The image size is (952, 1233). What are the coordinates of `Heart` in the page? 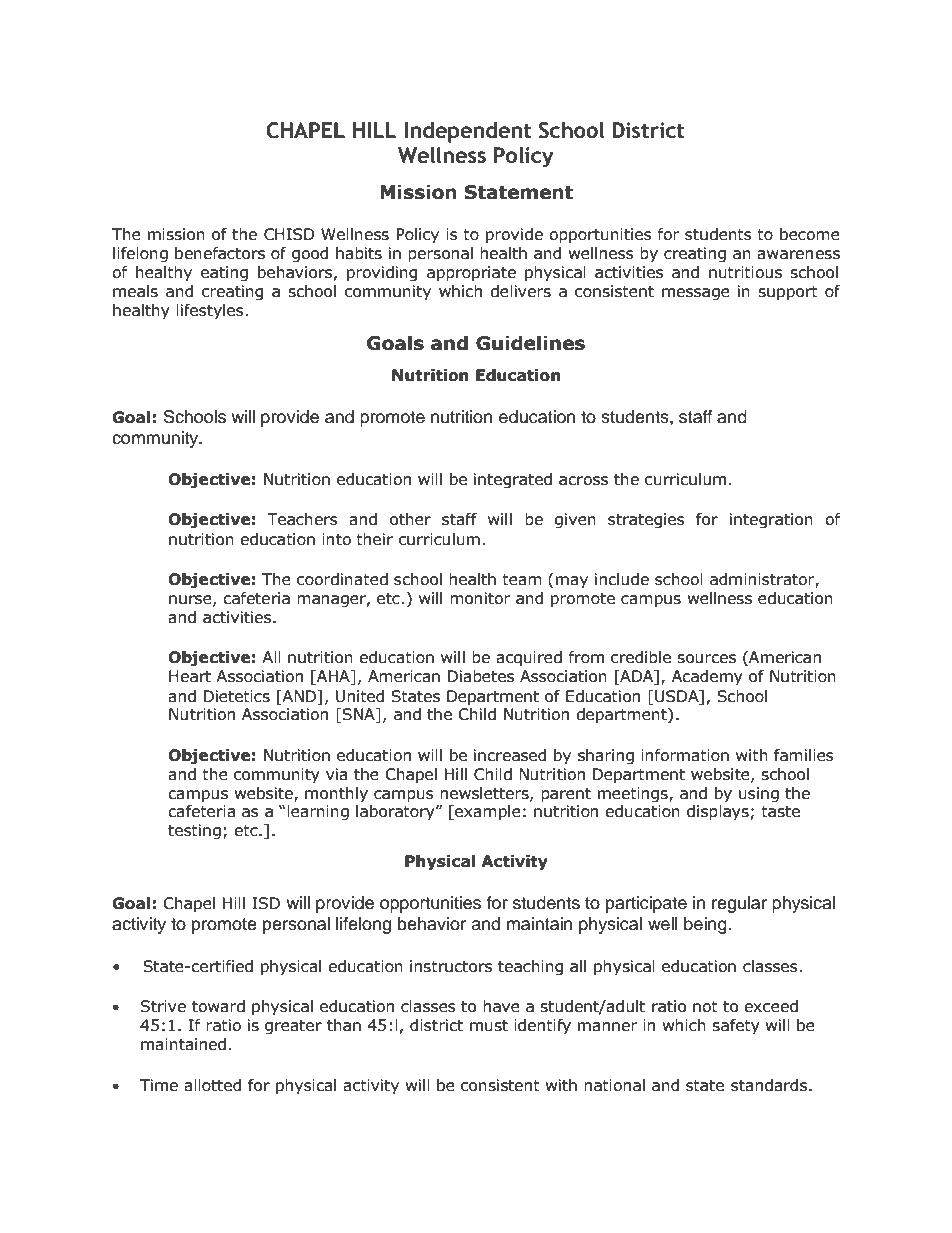 It's located at (190, 676).
